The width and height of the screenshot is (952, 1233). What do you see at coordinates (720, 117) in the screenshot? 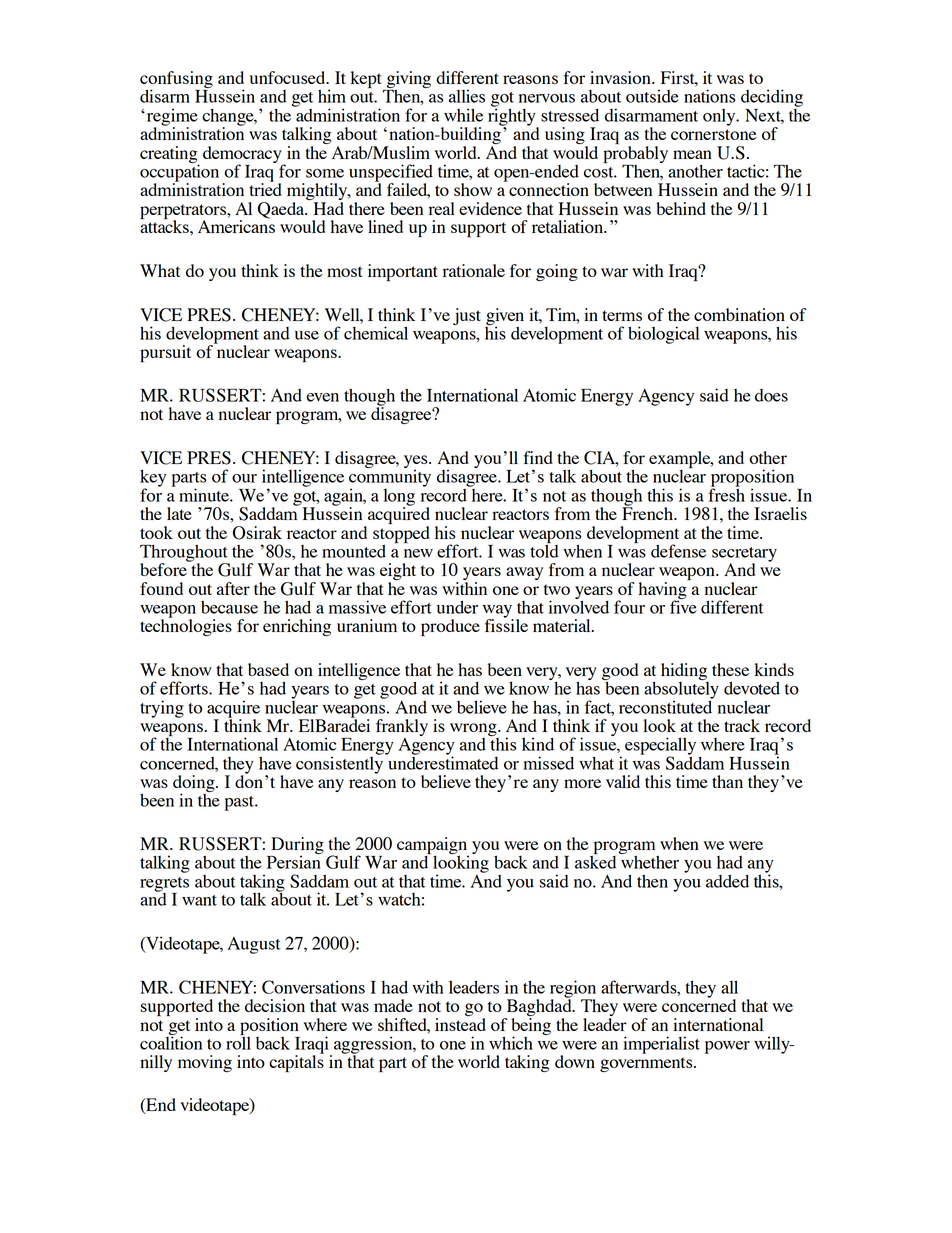
I see `only` at bounding box center [720, 117].
